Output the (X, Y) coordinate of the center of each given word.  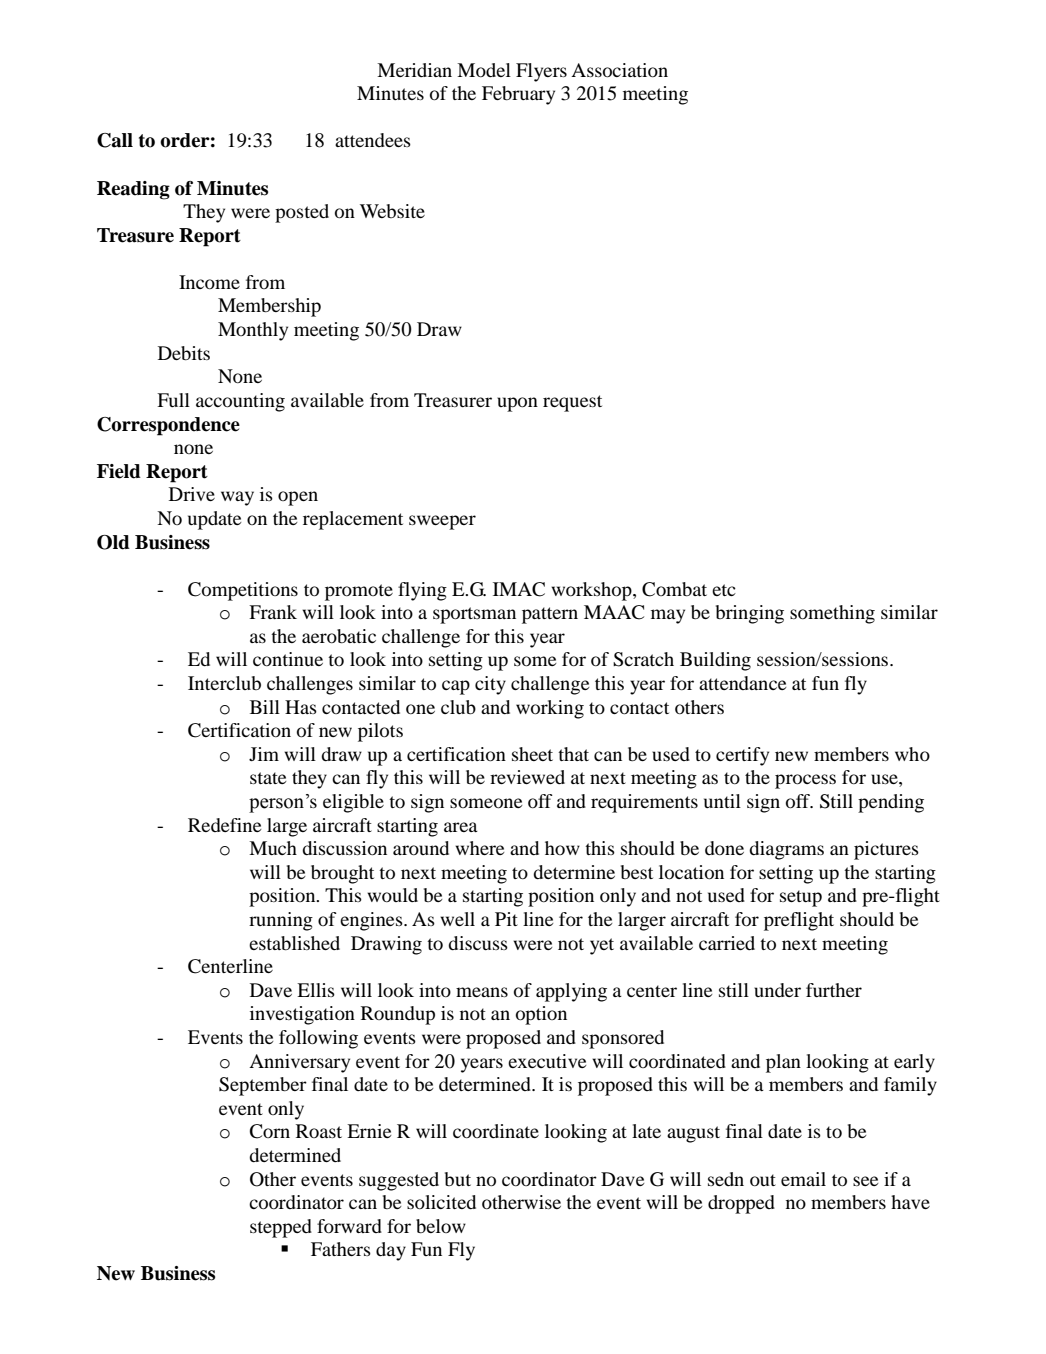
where (479, 848)
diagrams (786, 850)
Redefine (224, 825)
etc (724, 590)
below (441, 1226)
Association (619, 70)
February (518, 95)
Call (115, 140)
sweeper (442, 522)
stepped (281, 1228)
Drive (192, 494)
